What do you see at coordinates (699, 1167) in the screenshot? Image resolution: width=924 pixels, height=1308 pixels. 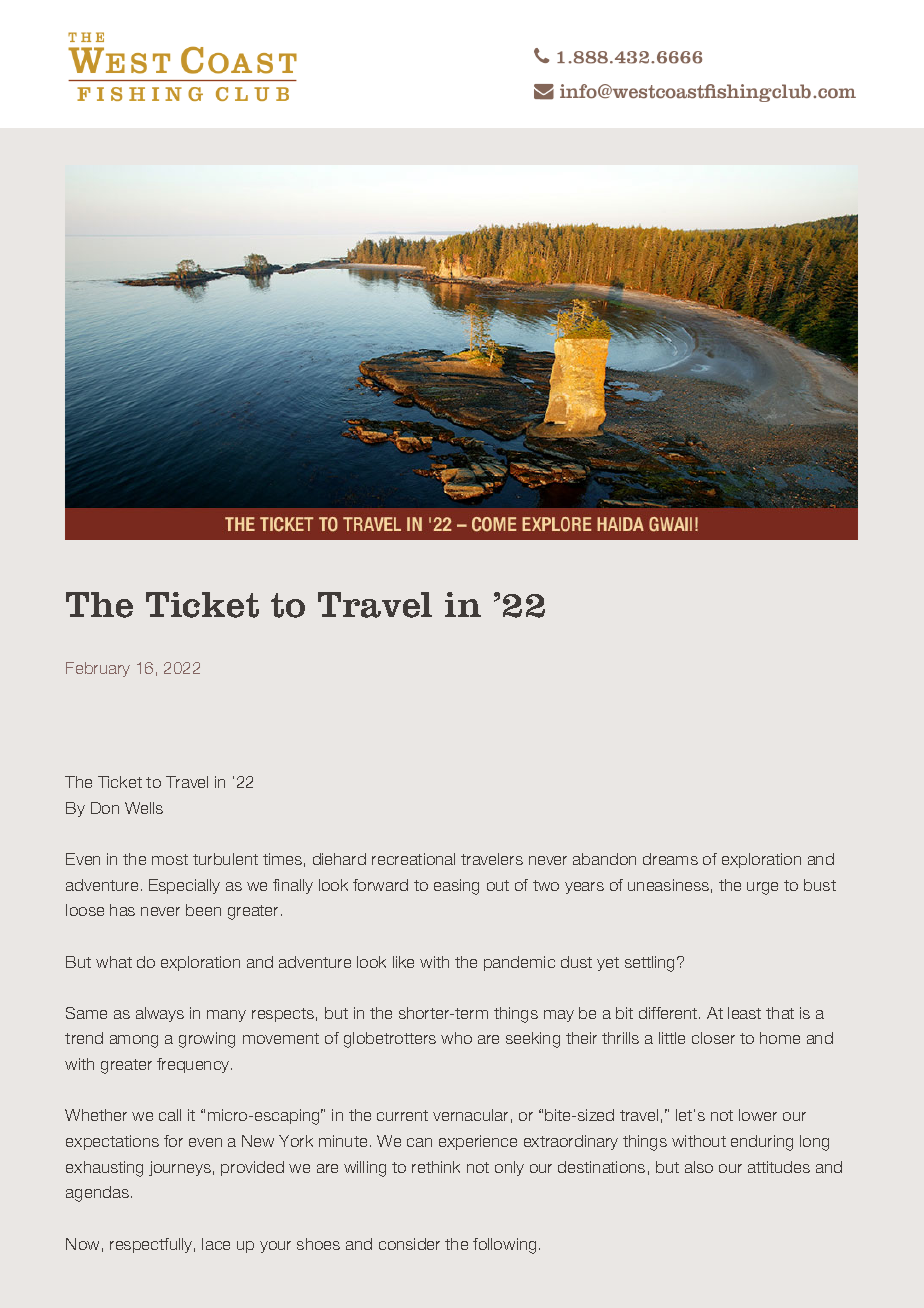 I see `also` at bounding box center [699, 1167].
